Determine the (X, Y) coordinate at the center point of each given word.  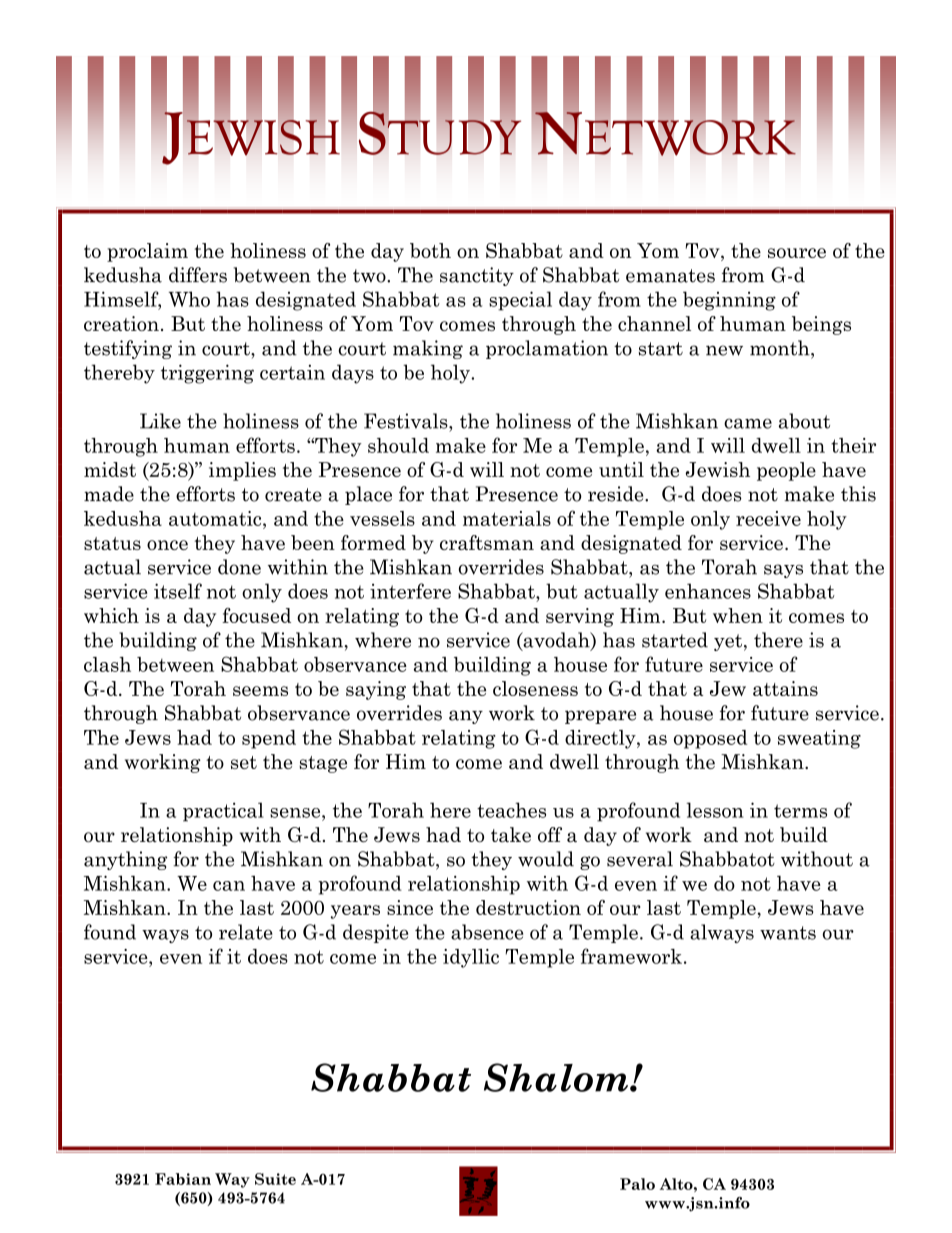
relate (246, 932)
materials (507, 518)
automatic (216, 518)
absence (487, 932)
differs (198, 275)
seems (260, 691)
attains (785, 688)
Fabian (183, 1179)
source (797, 253)
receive (768, 518)
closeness (535, 688)
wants (788, 933)
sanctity (477, 276)
